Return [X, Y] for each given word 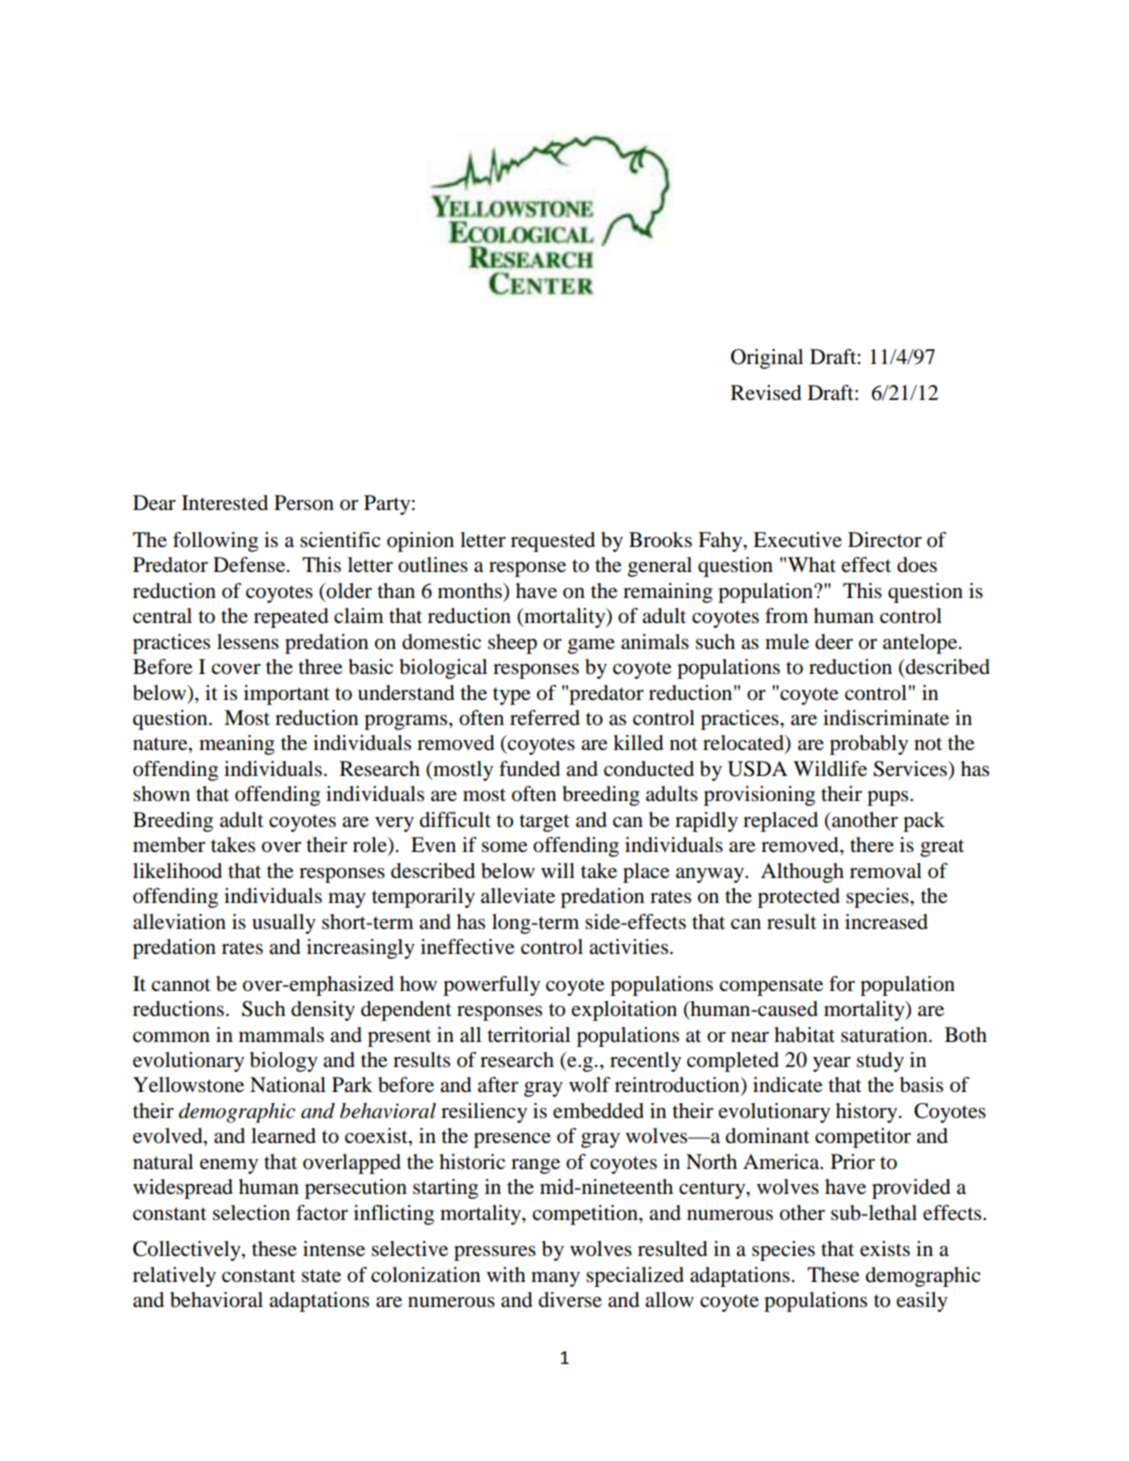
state [321, 1276]
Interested [225, 503]
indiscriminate [886, 718]
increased [886, 922]
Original [767, 359]
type [511, 696]
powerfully [491, 986]
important [287, 695]
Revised [766, 393]
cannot [181, 985]
